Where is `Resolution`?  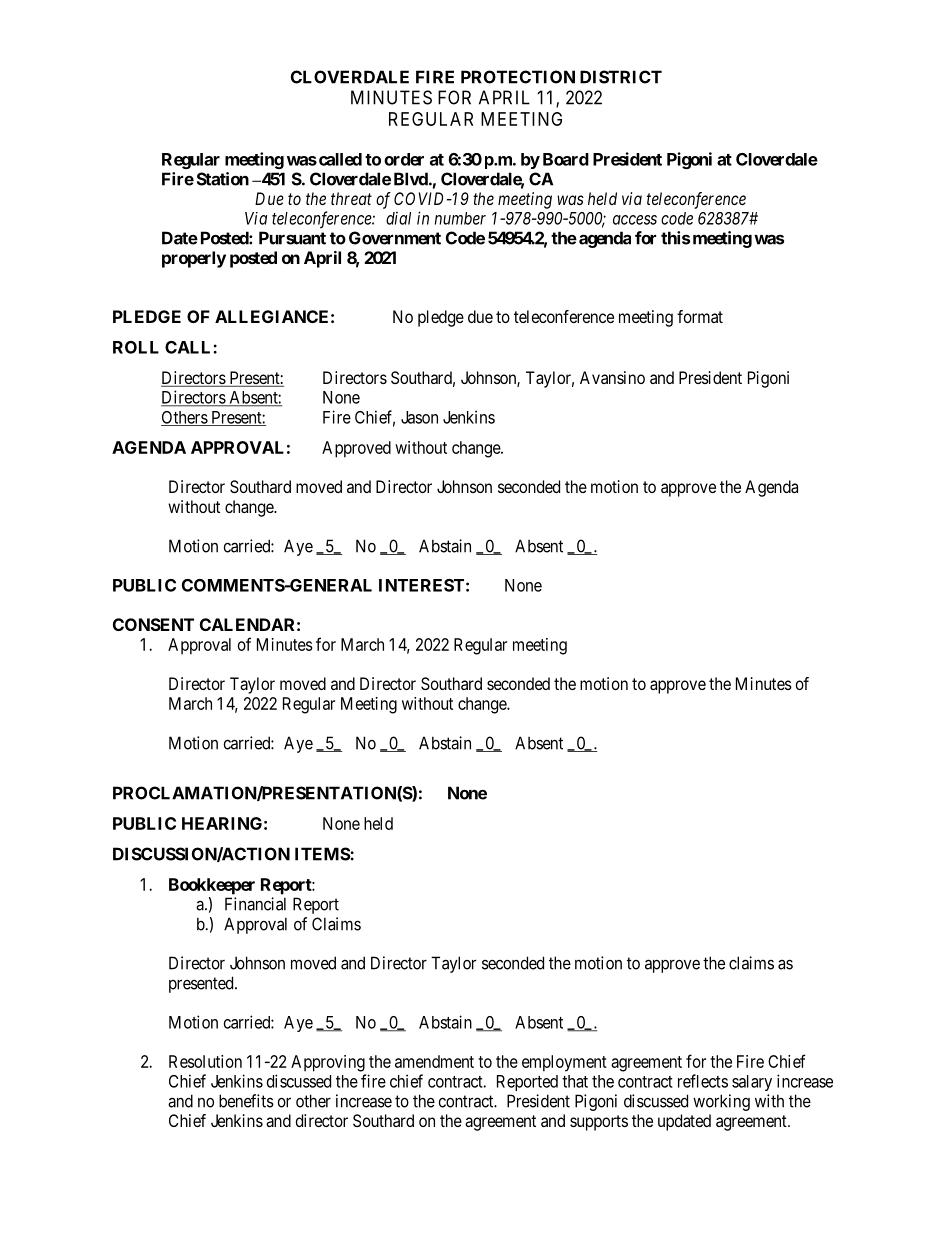
Resolution is located at coordinates (205, 1061).
